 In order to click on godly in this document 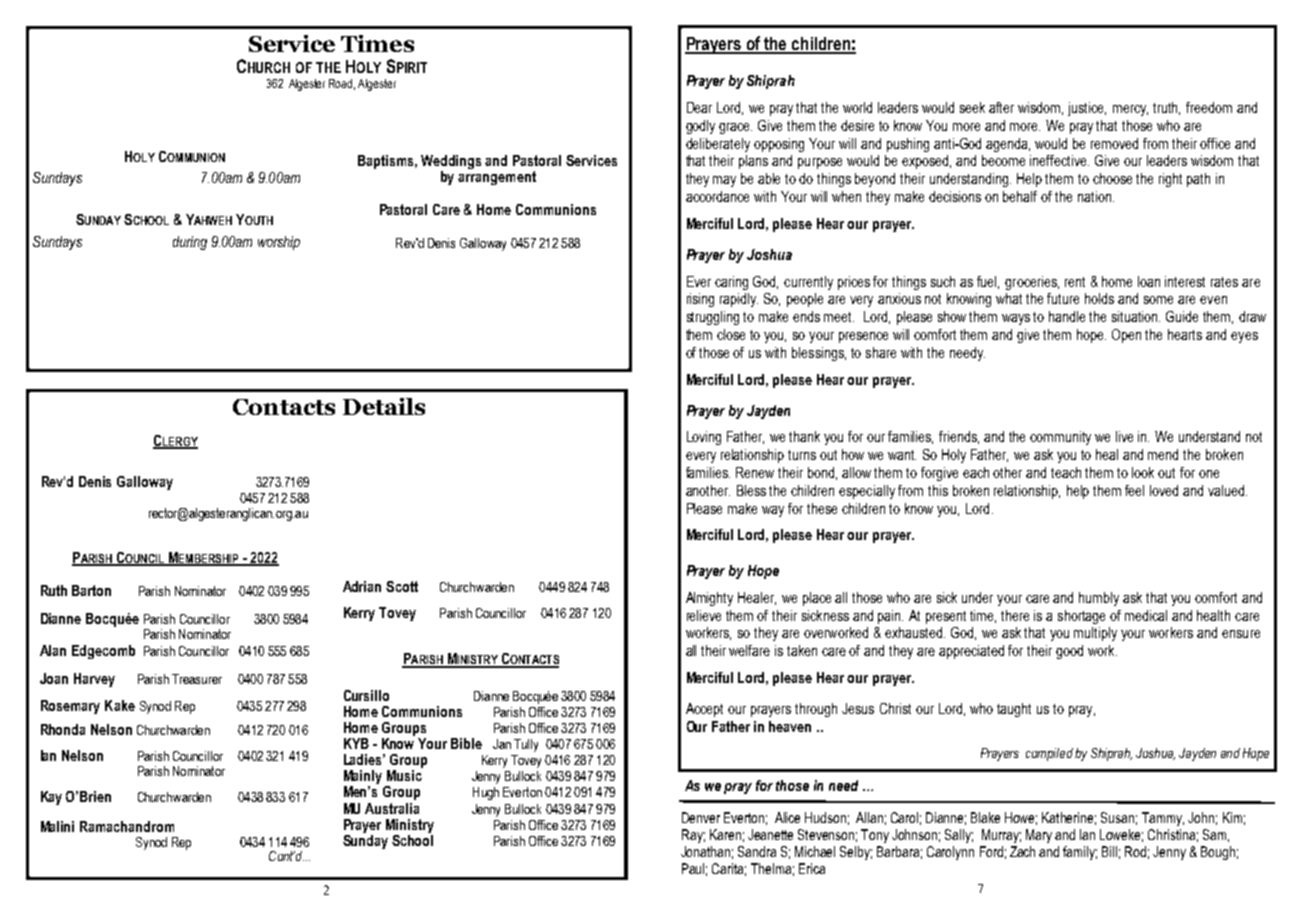, I will do `click(700, 127)`.
